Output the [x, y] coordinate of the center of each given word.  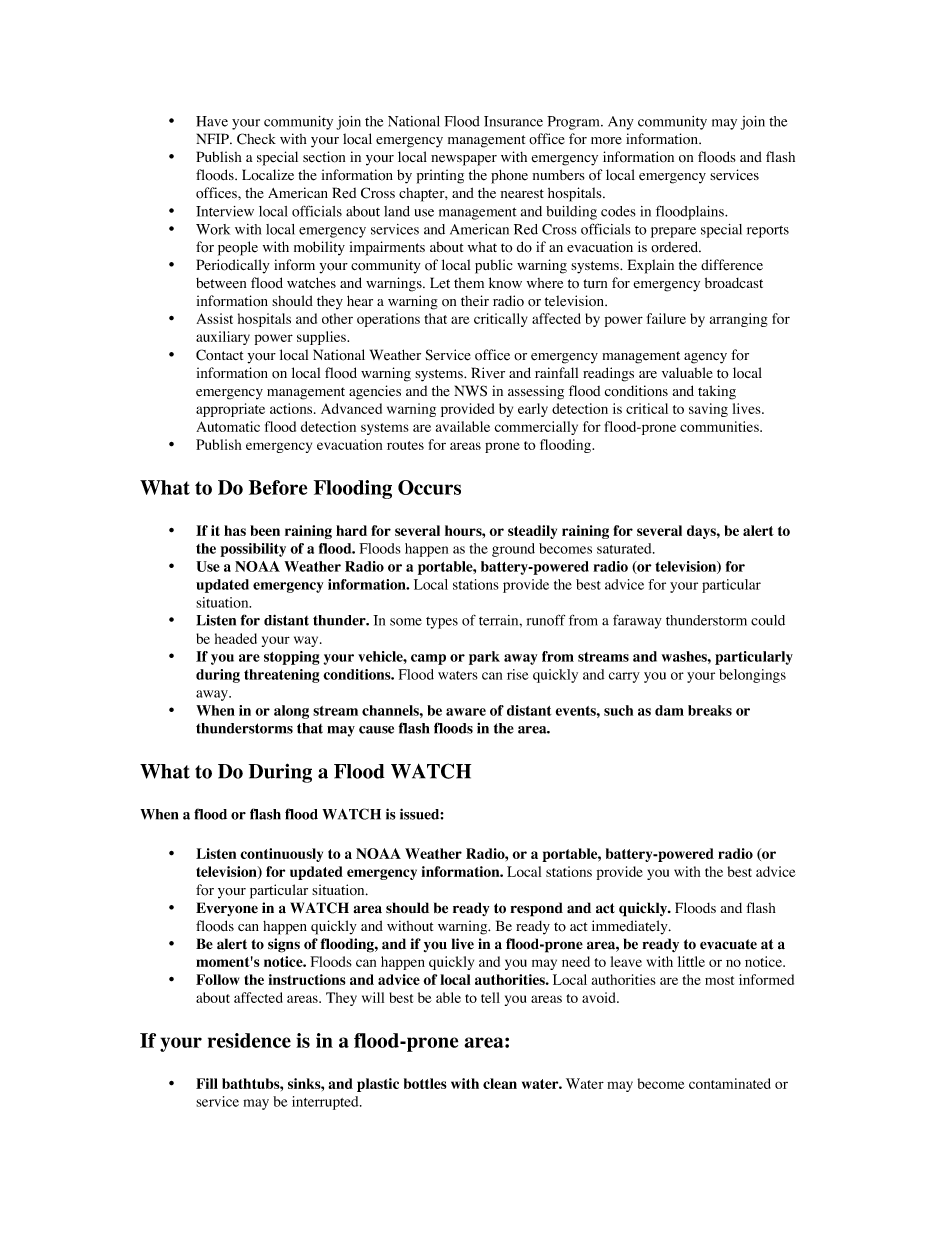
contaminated [730, 1083]
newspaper [464, 160]
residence [249, 1040]
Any [621, 123]
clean [500, 1083]
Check [256, 139]
